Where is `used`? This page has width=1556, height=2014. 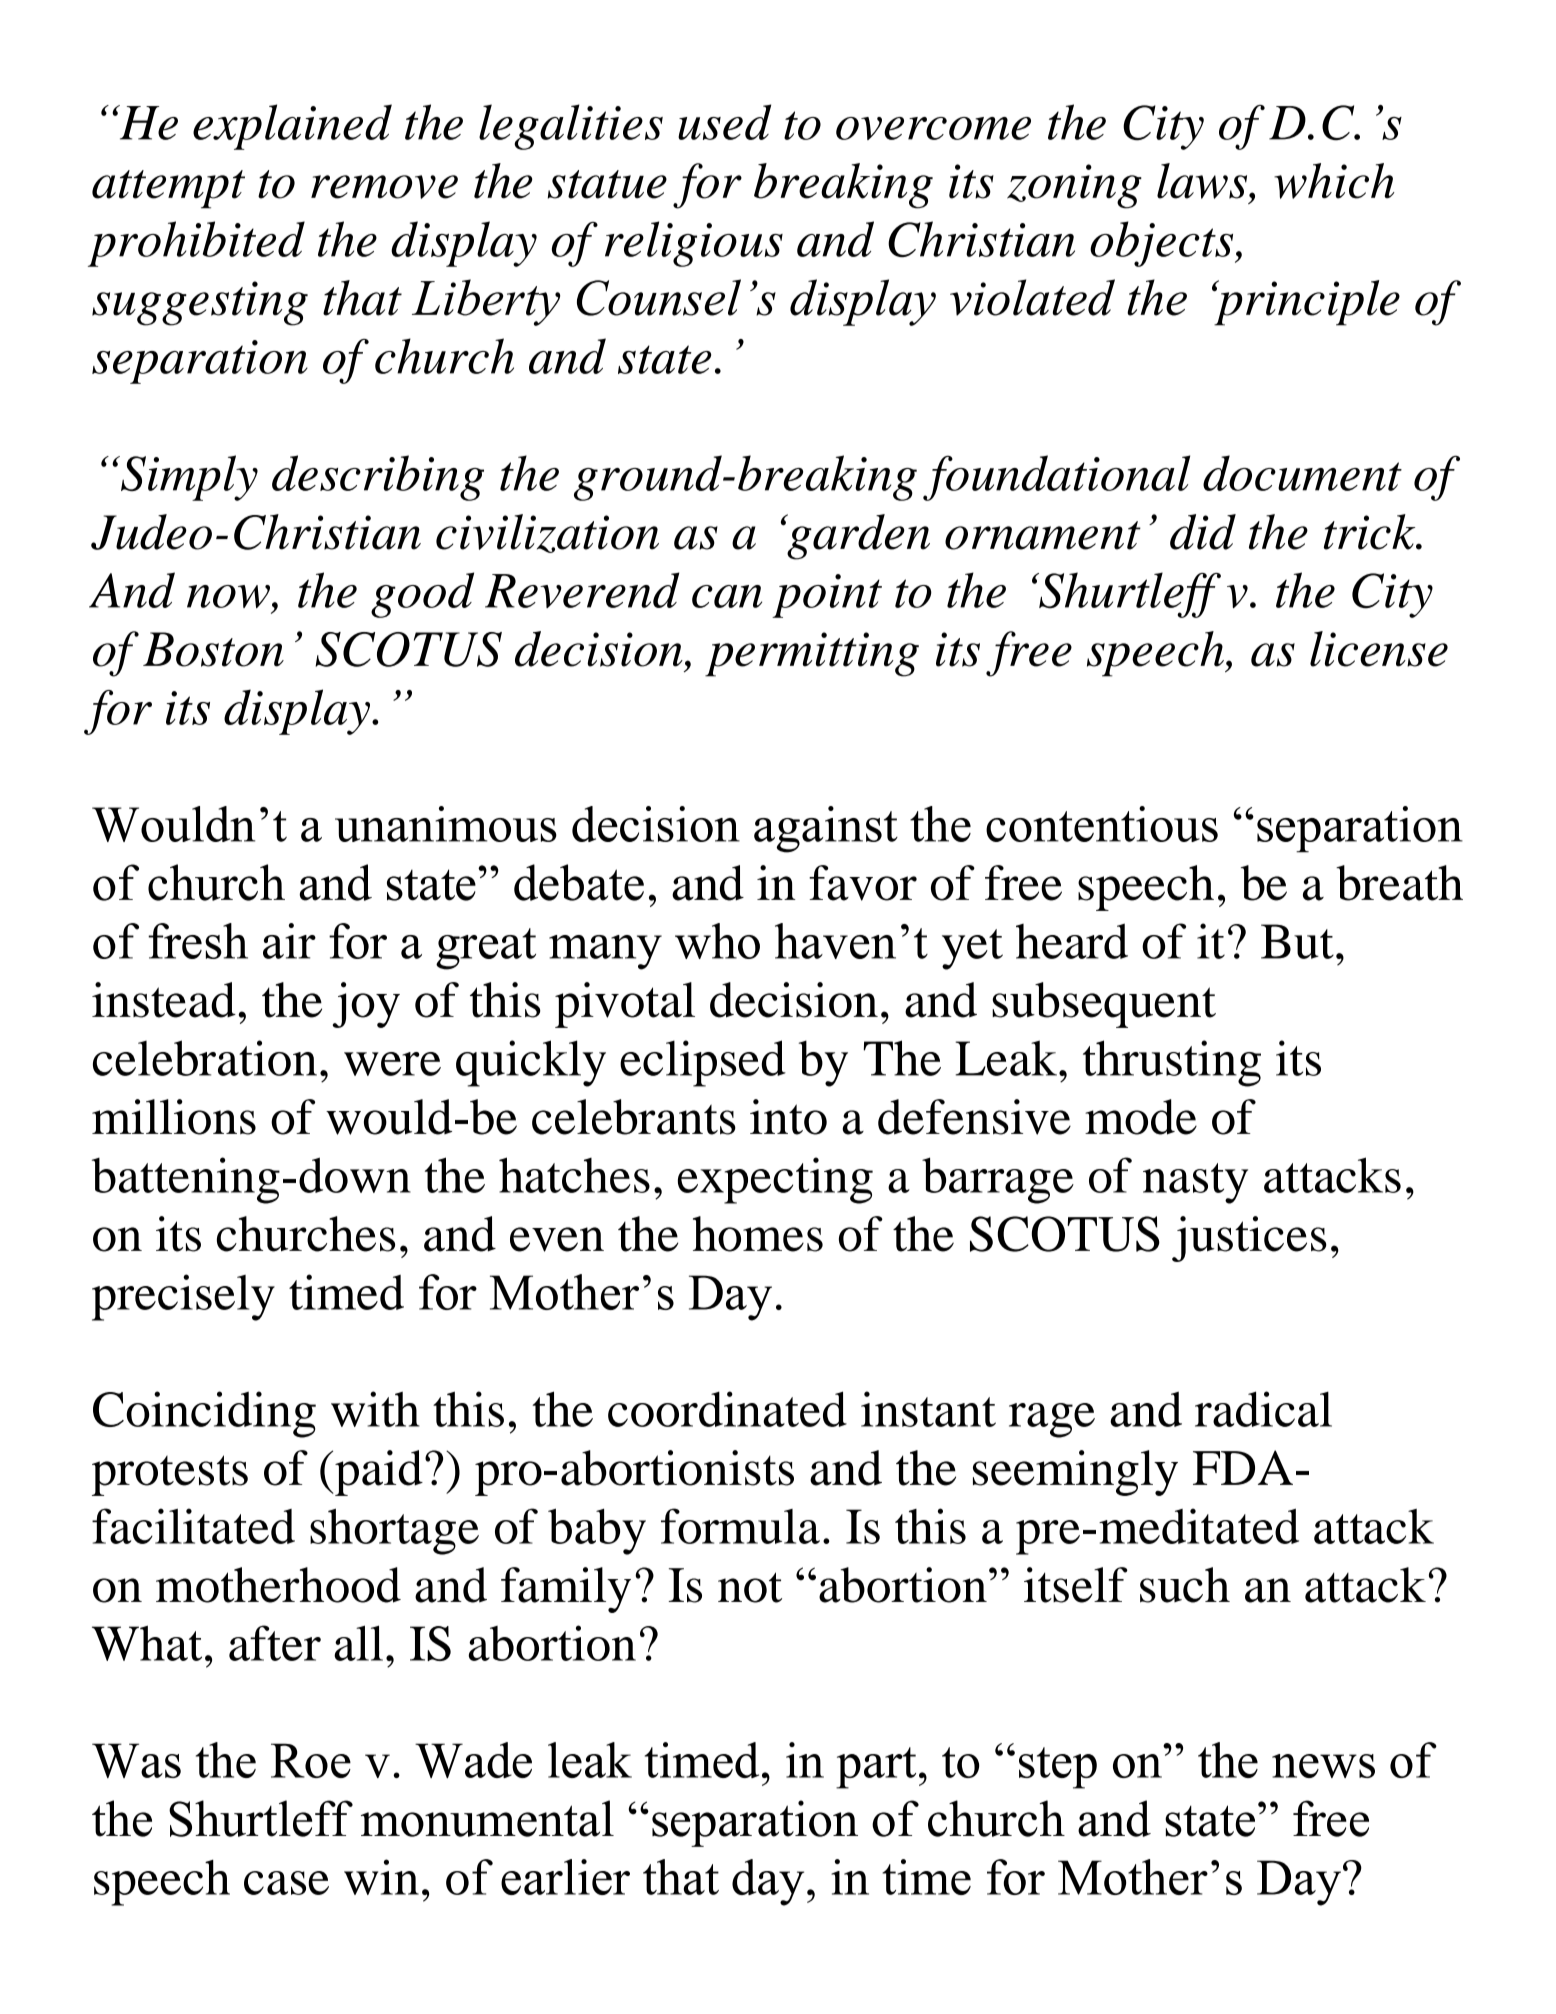
used is located at coordinates (724, 122).
